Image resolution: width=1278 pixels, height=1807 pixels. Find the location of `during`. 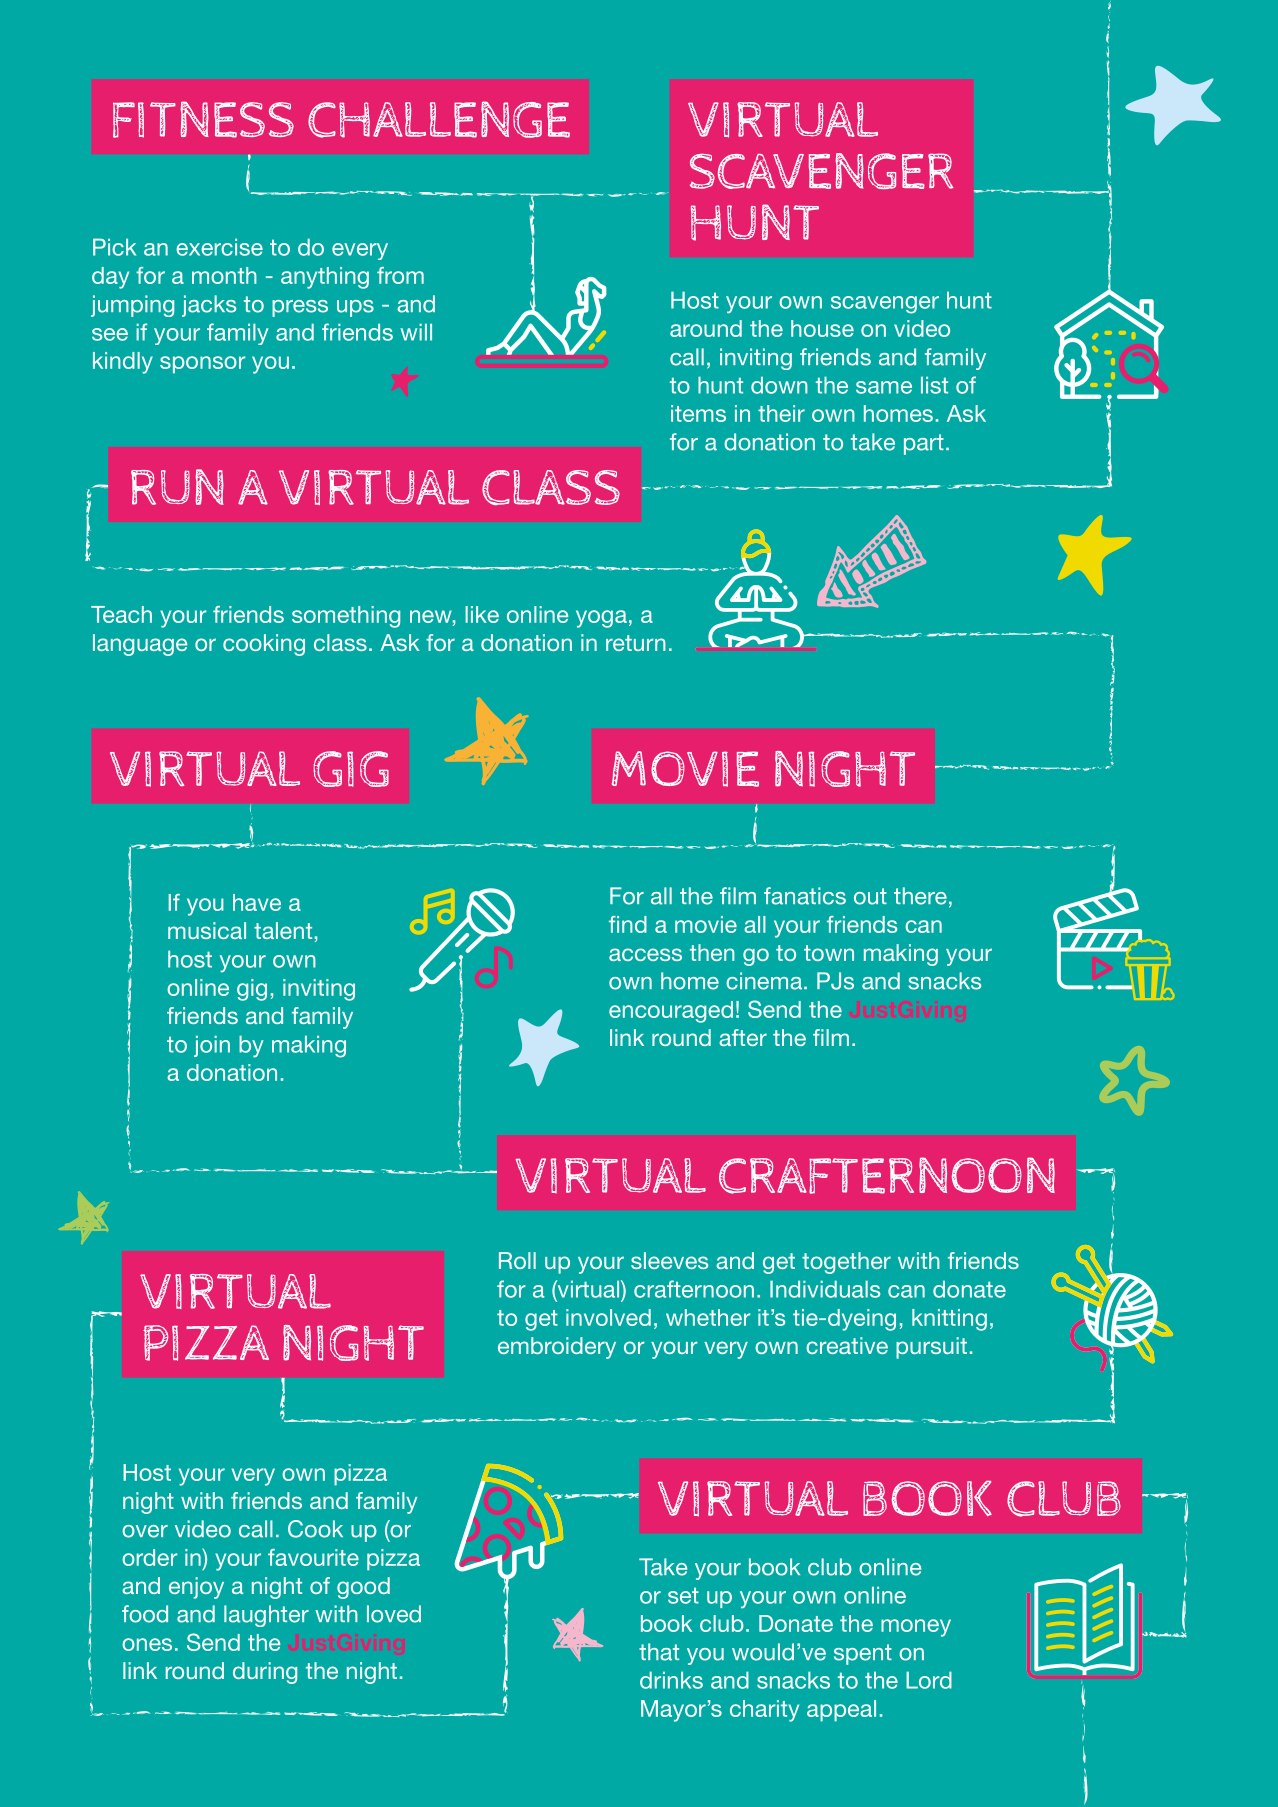

during is located at coordinates (265, 1673).
